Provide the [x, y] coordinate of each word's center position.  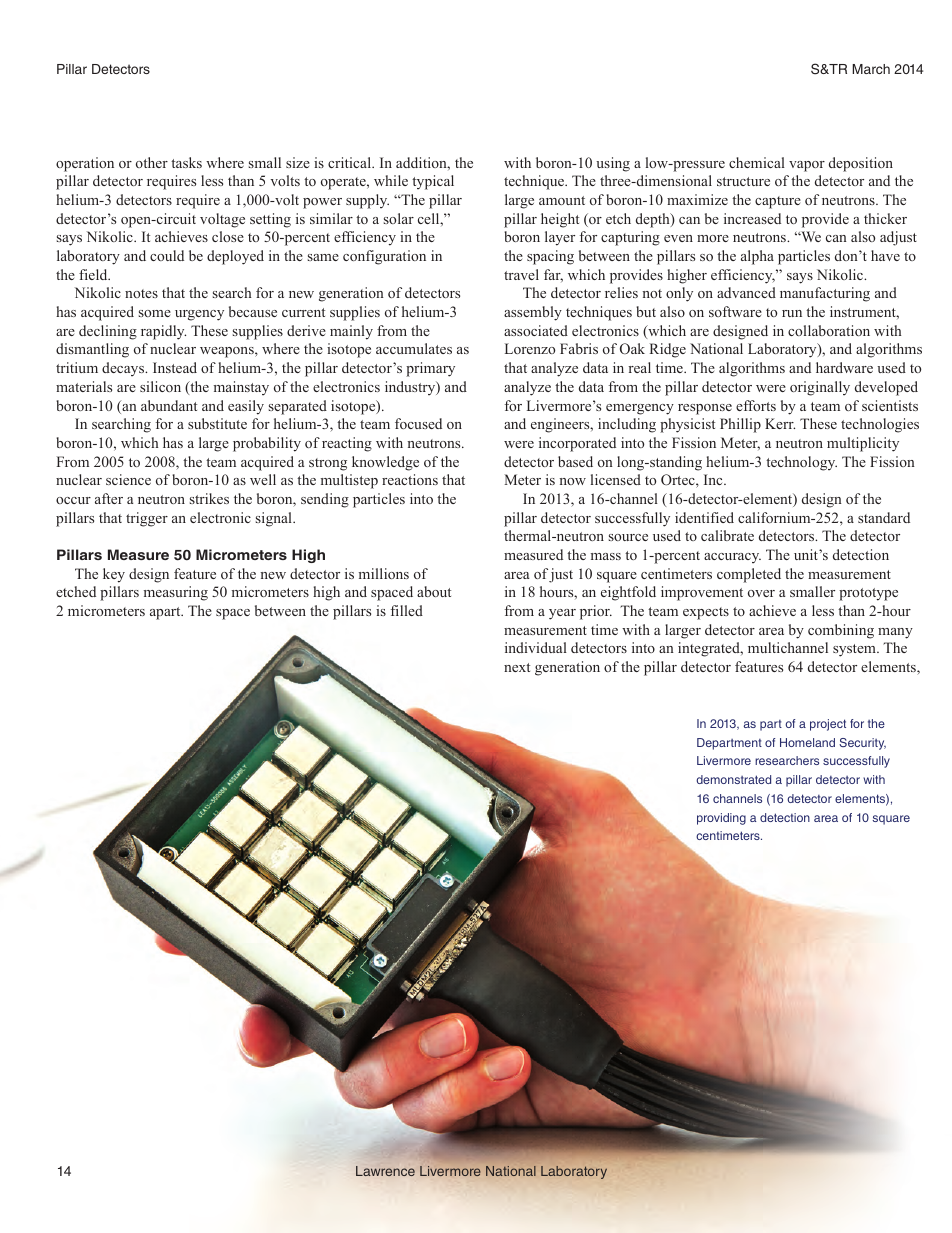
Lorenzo [530, 348]
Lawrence [385, 1171]
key [114, 575]
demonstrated [733, 779]
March [871, 69]
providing [721, 819]
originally [820, 388]
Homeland [807, 742]
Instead [175, 367]
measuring [176, 593]
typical [433, 182]
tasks [186, 162]
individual [536, 647]
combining [841, 631]
